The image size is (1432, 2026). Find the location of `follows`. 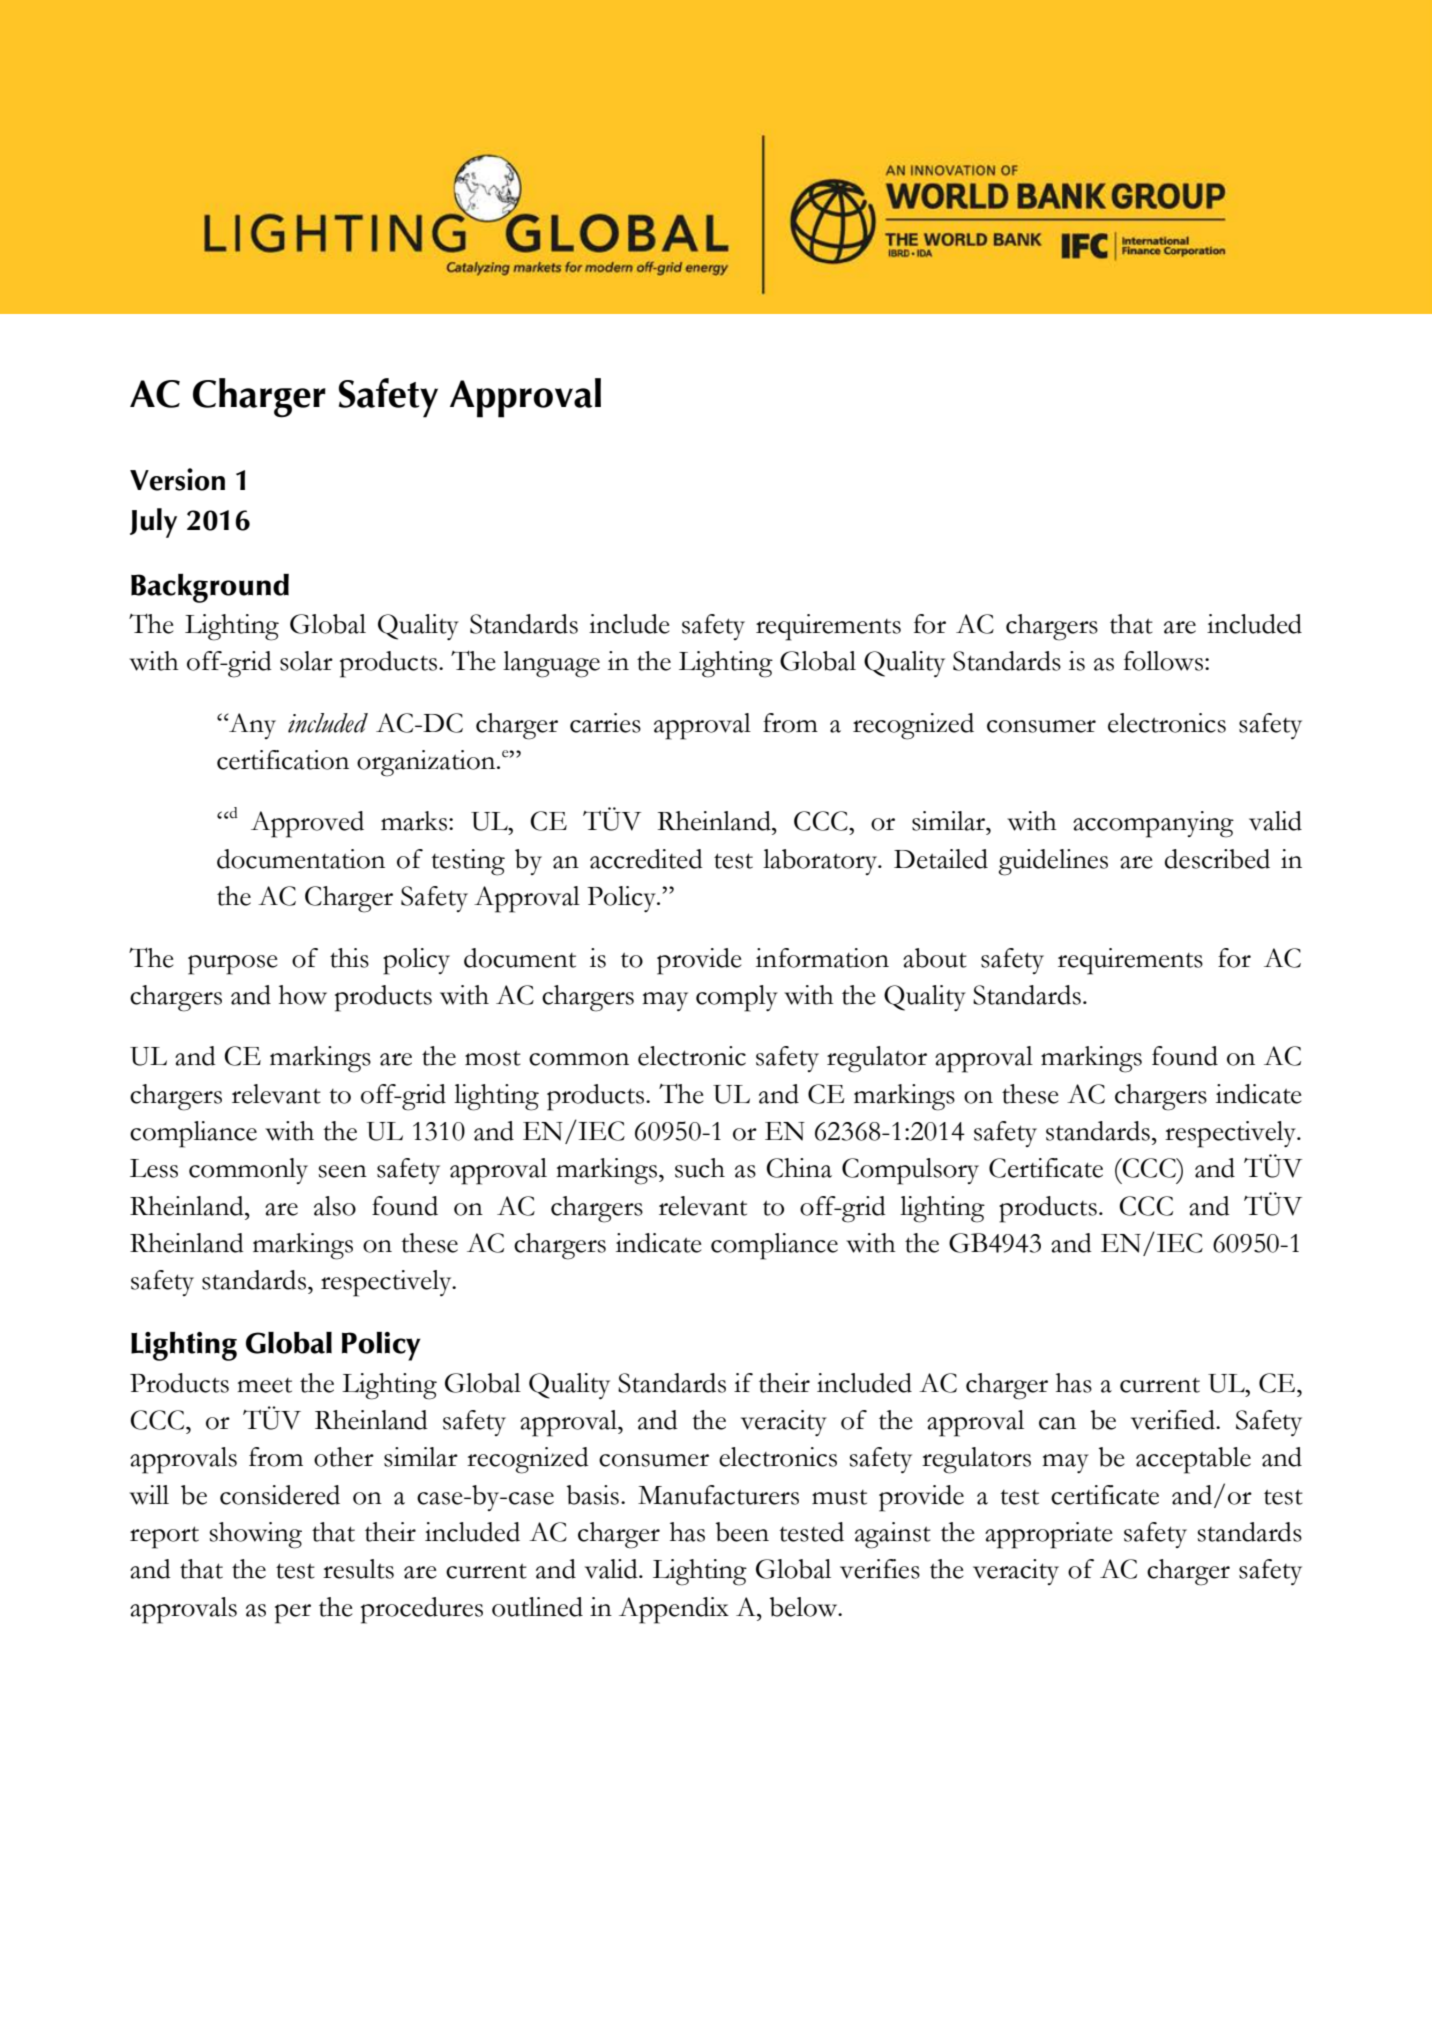

follows is located at coordinates (1165, 661).
